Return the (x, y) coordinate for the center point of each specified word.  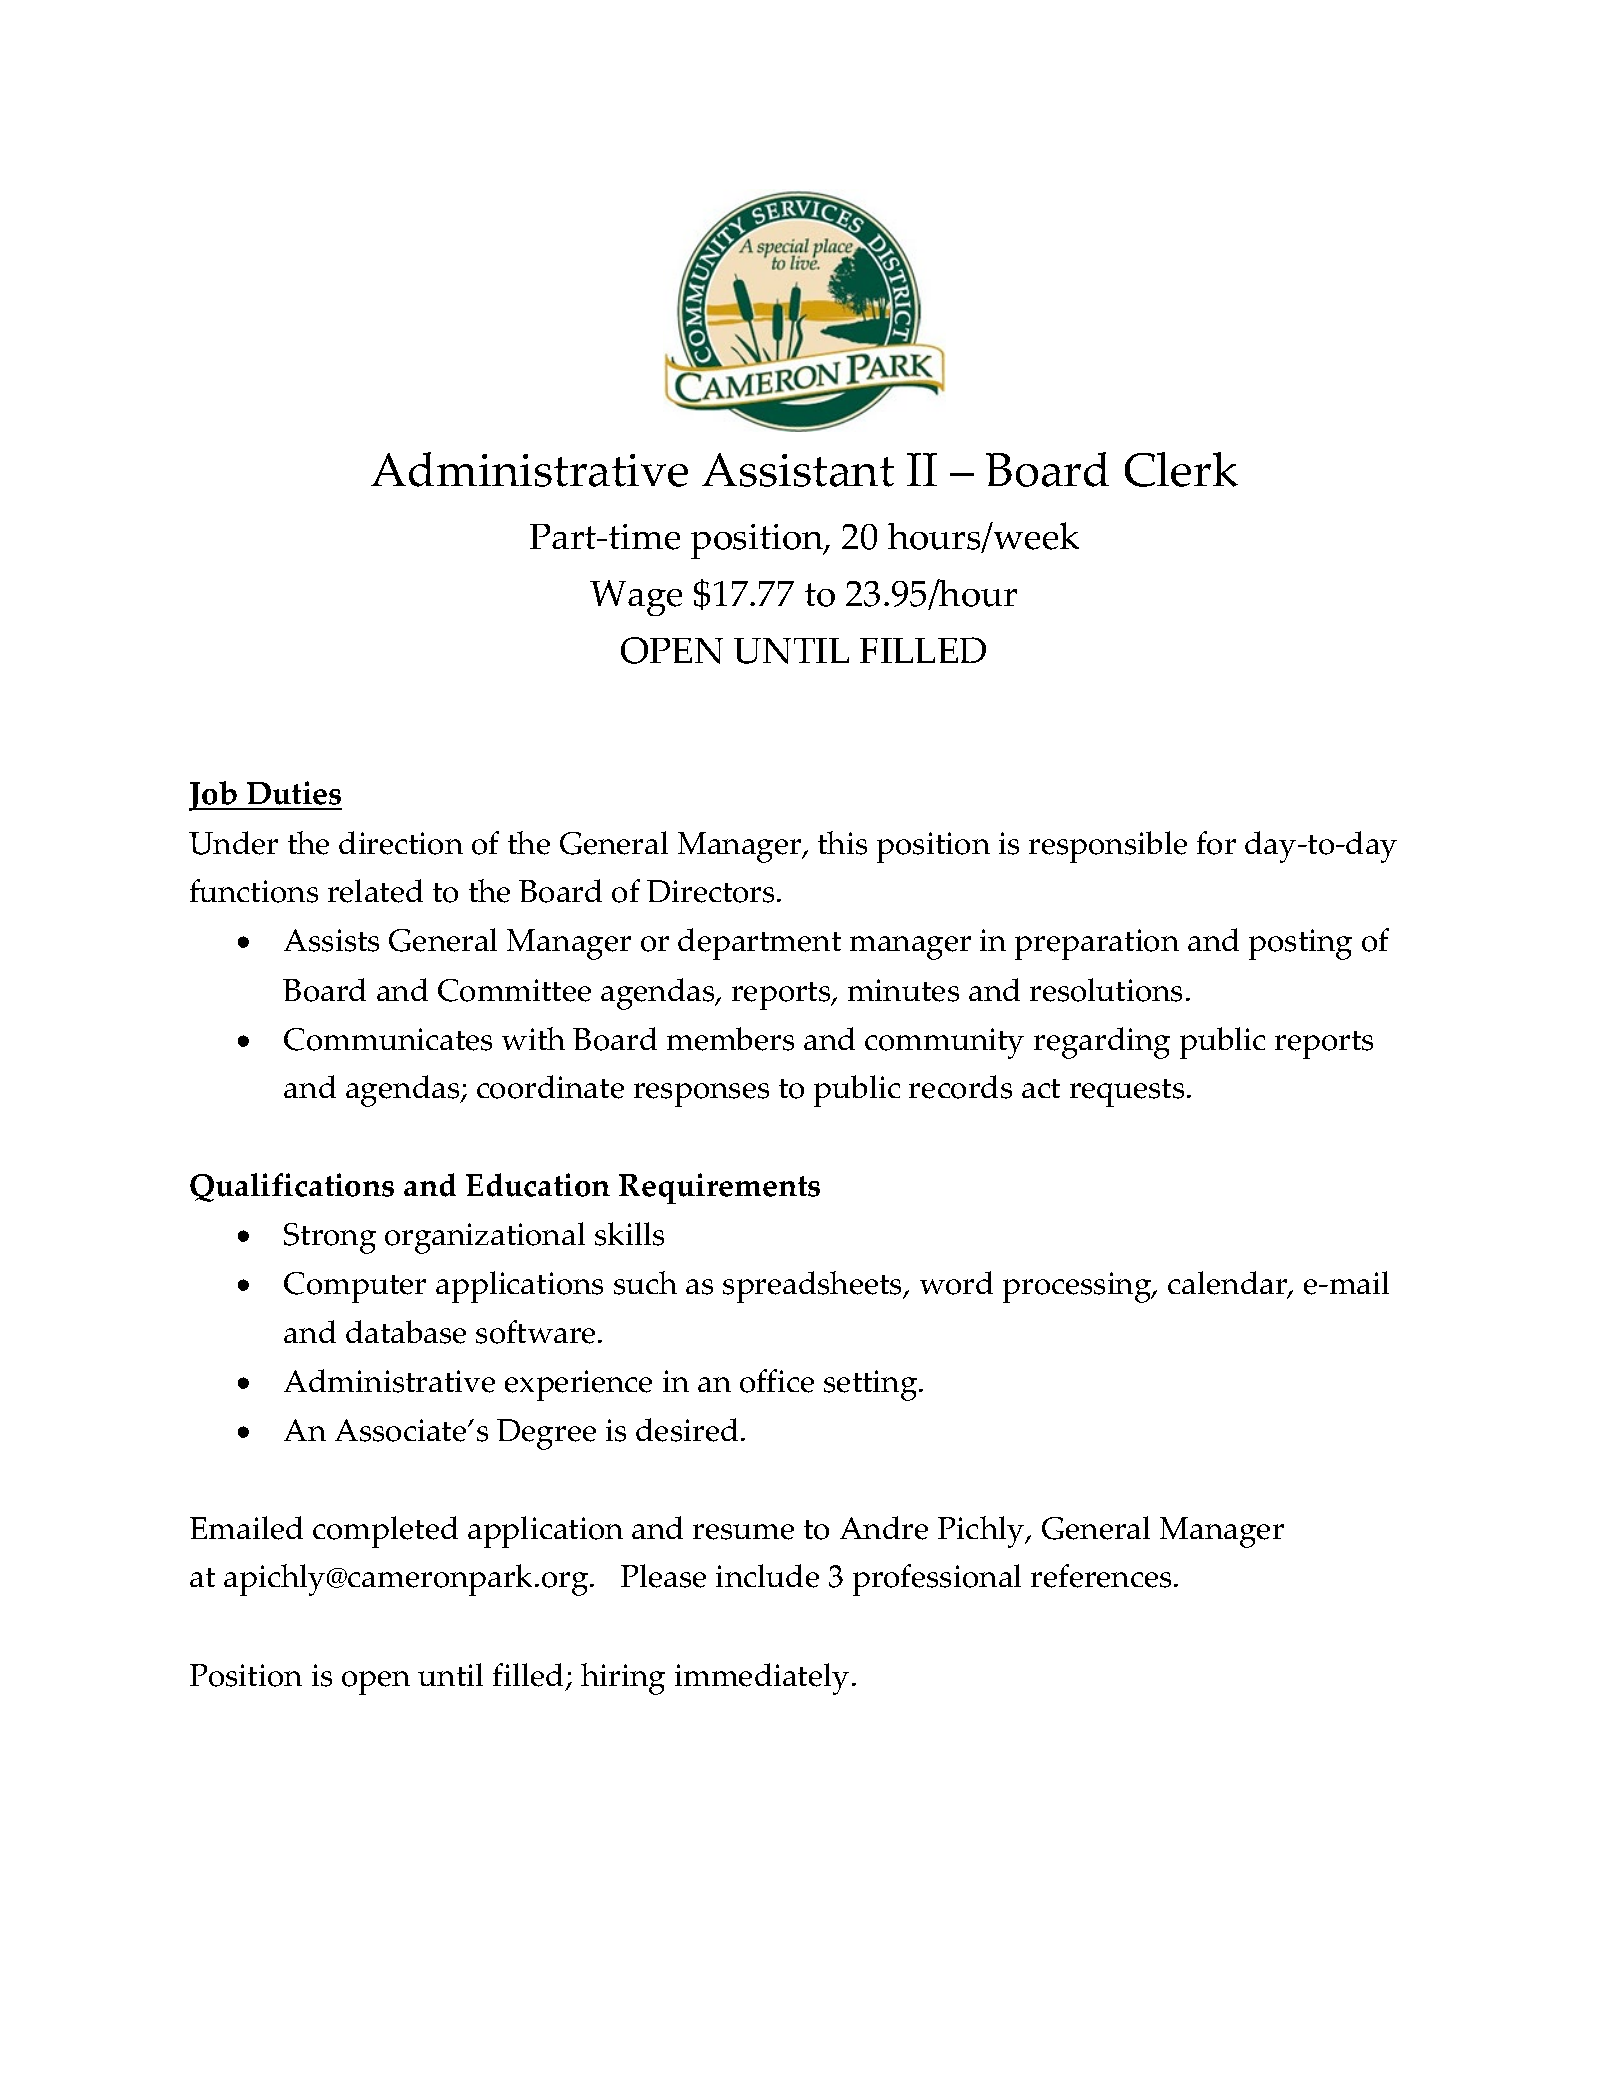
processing (1078, 1287)
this (842, 843)
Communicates (388, 1039)
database (406, 1332)
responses (701, 1095)
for (1216, 843)
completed (385, 1532)
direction (401, 843)
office (777, 1381)
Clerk (1181, 469)
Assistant (798, 470)
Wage (636, 598)
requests (1127, 1093)
